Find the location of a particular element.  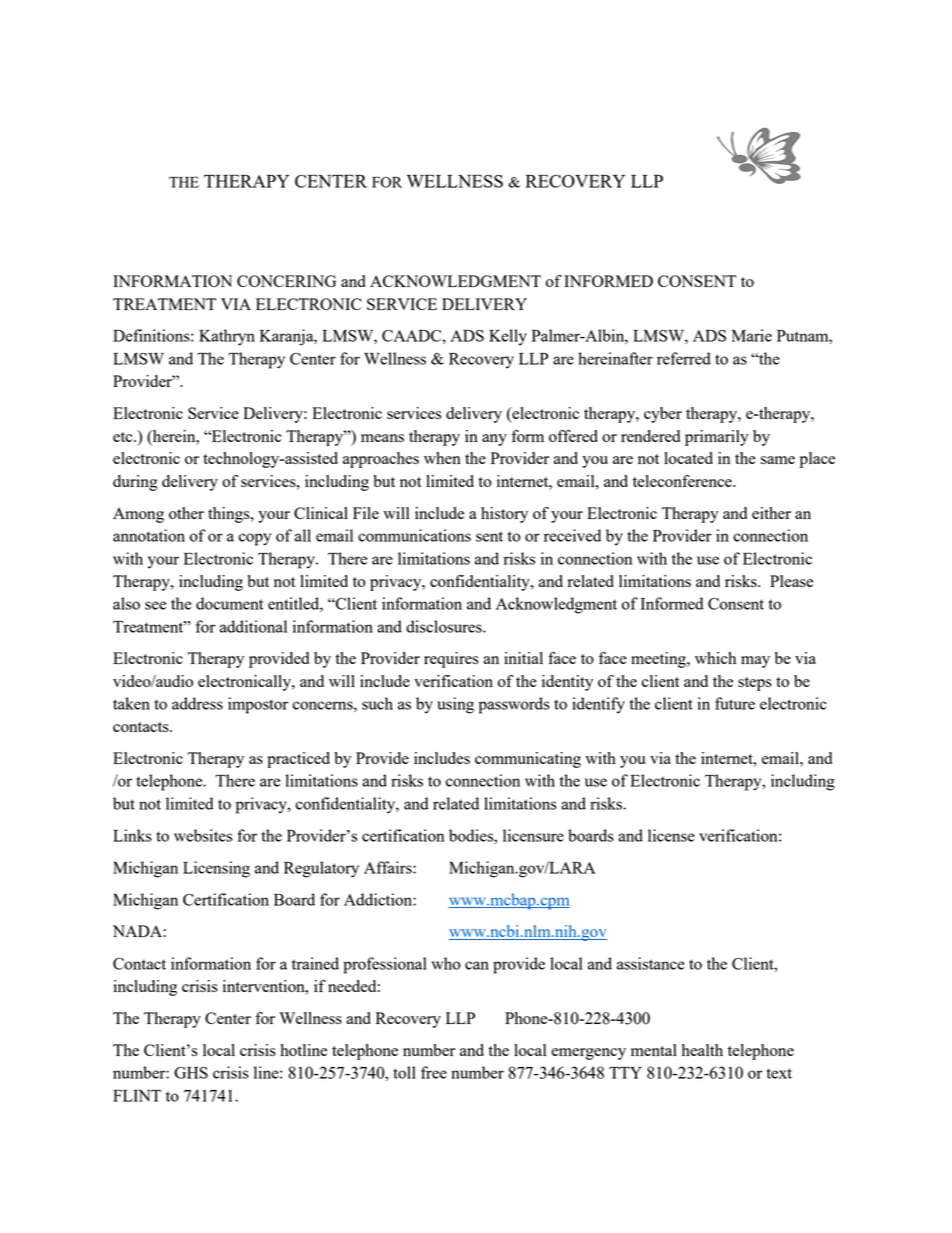

copy is located at coordinates (255, 539).
